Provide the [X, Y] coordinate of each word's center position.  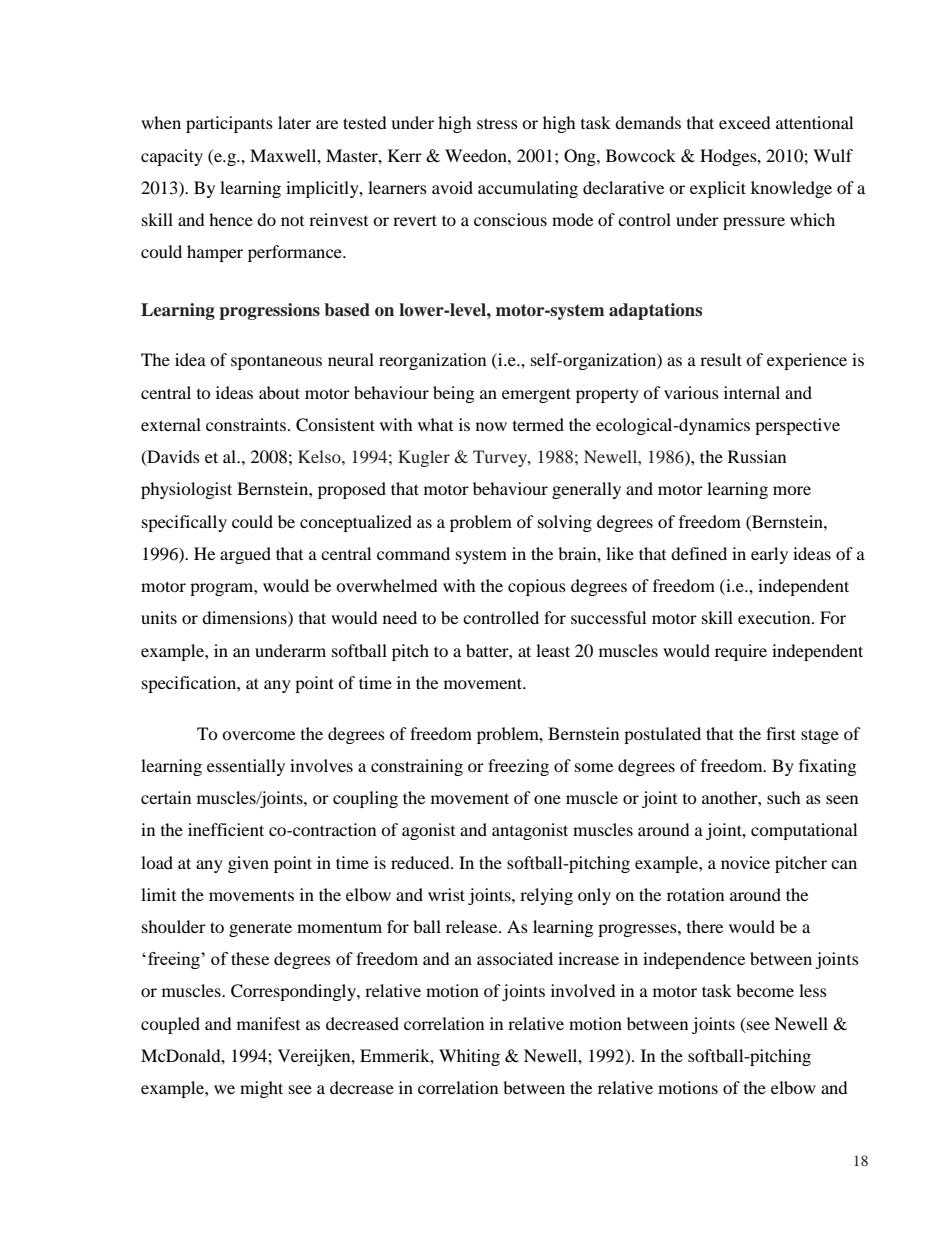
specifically [184, 523]
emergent [536, 395]
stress [497, 123]
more [792, 490]
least [553, 650]
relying [546, 896]
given [248, 864]
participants [229, 124]
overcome [258, 735]
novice [745, 862]
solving [565, 523]
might [261, 1089]
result [721, 359]
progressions [269, 311]
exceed [745, 122]
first [781, 733]
